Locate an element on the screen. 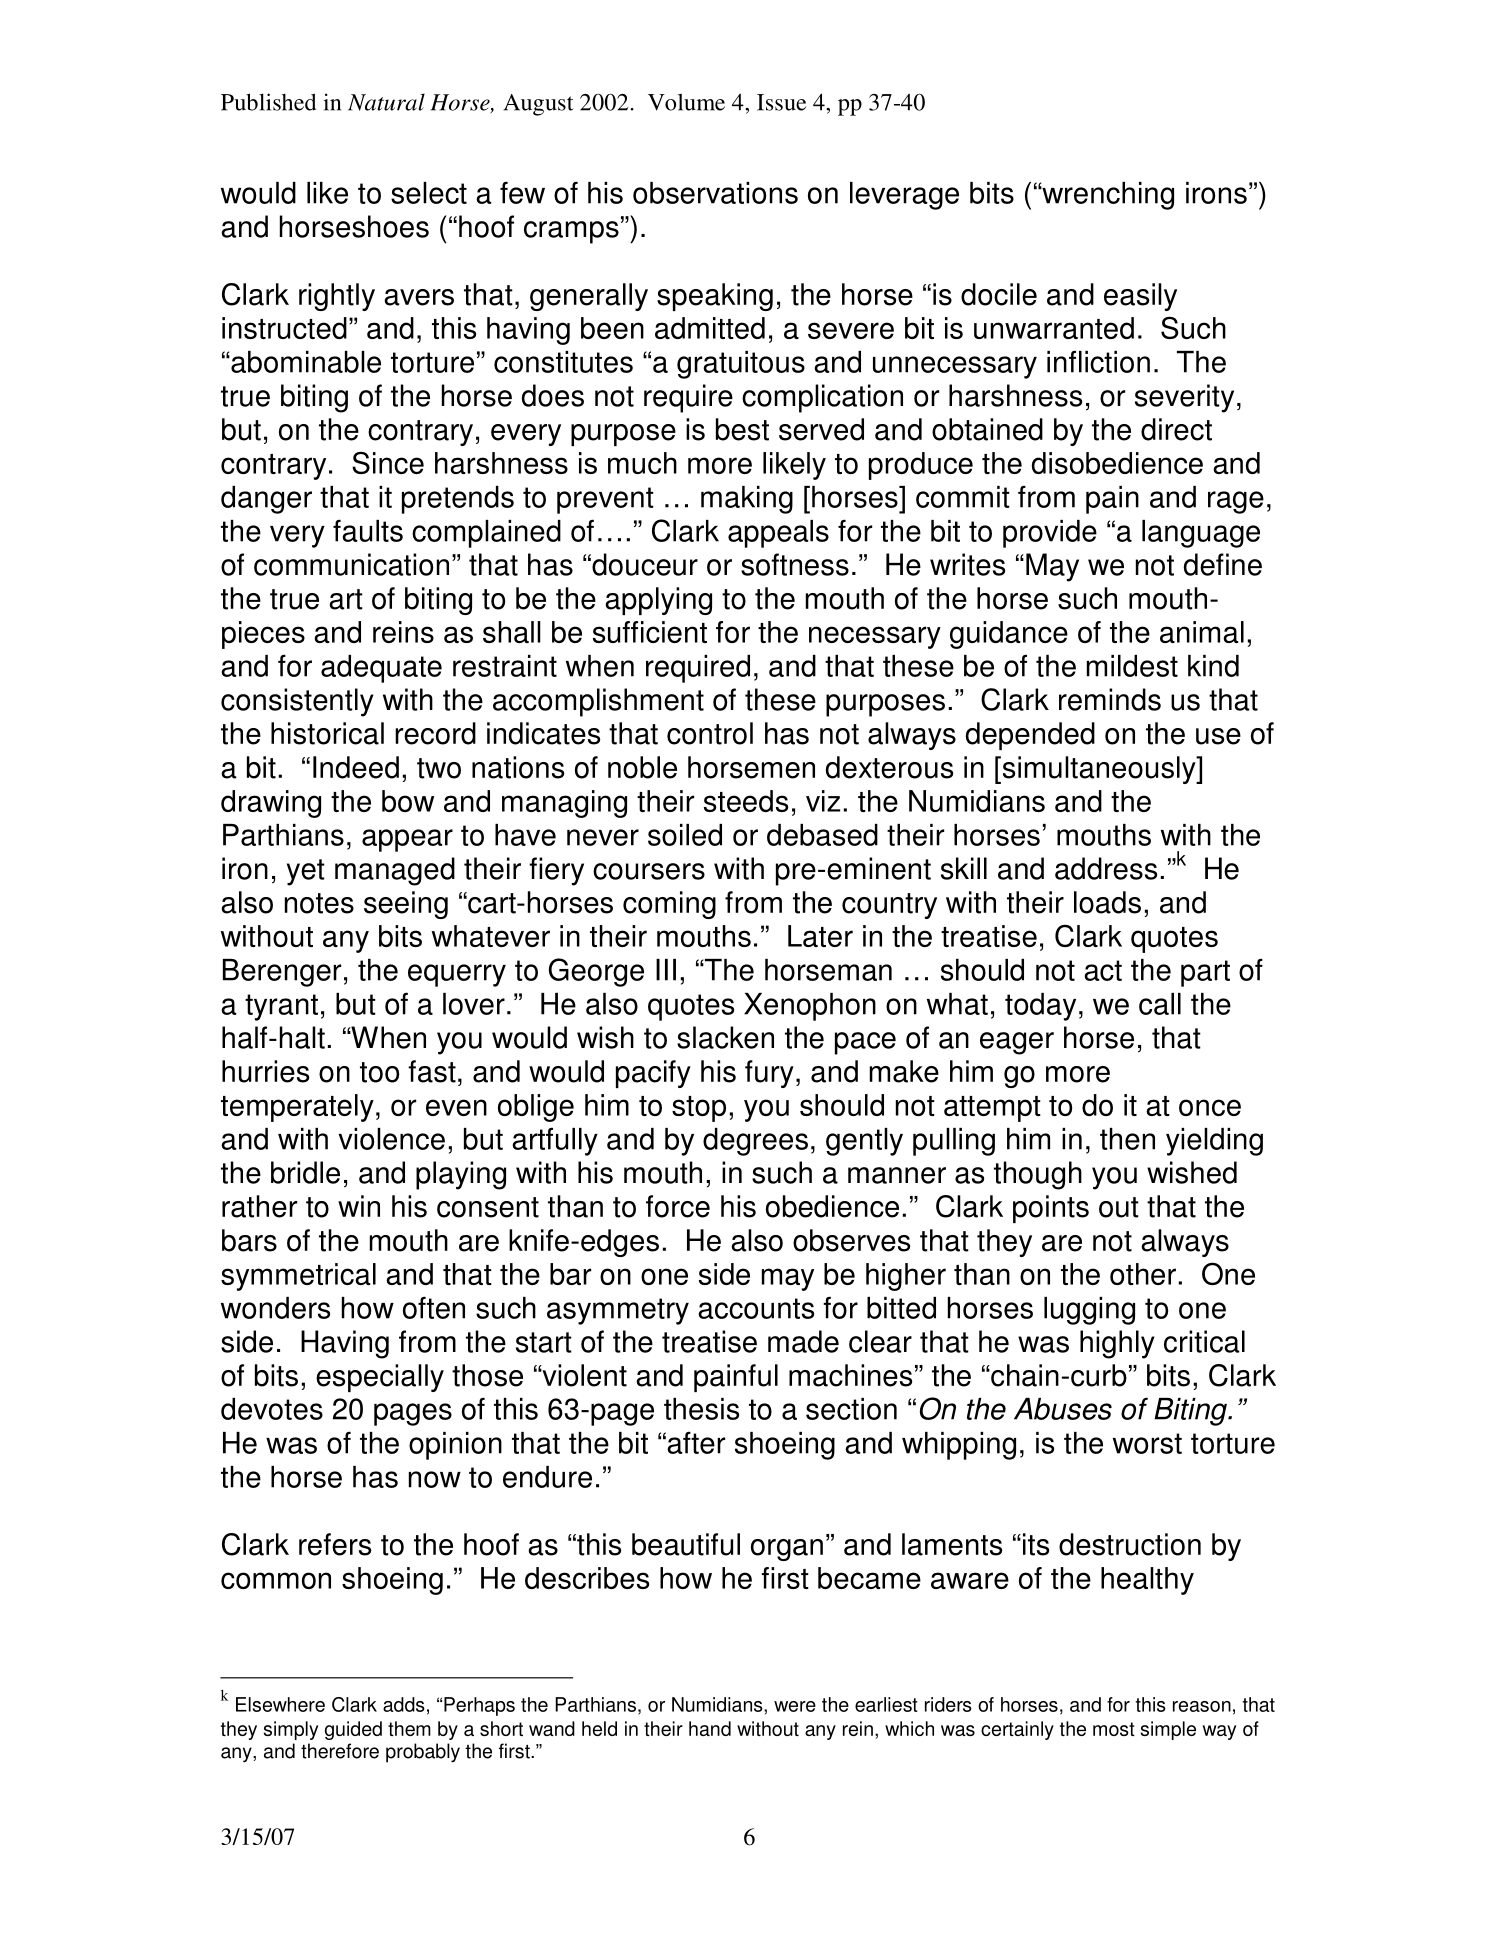  seeing is located at coordinates (406, 905).
